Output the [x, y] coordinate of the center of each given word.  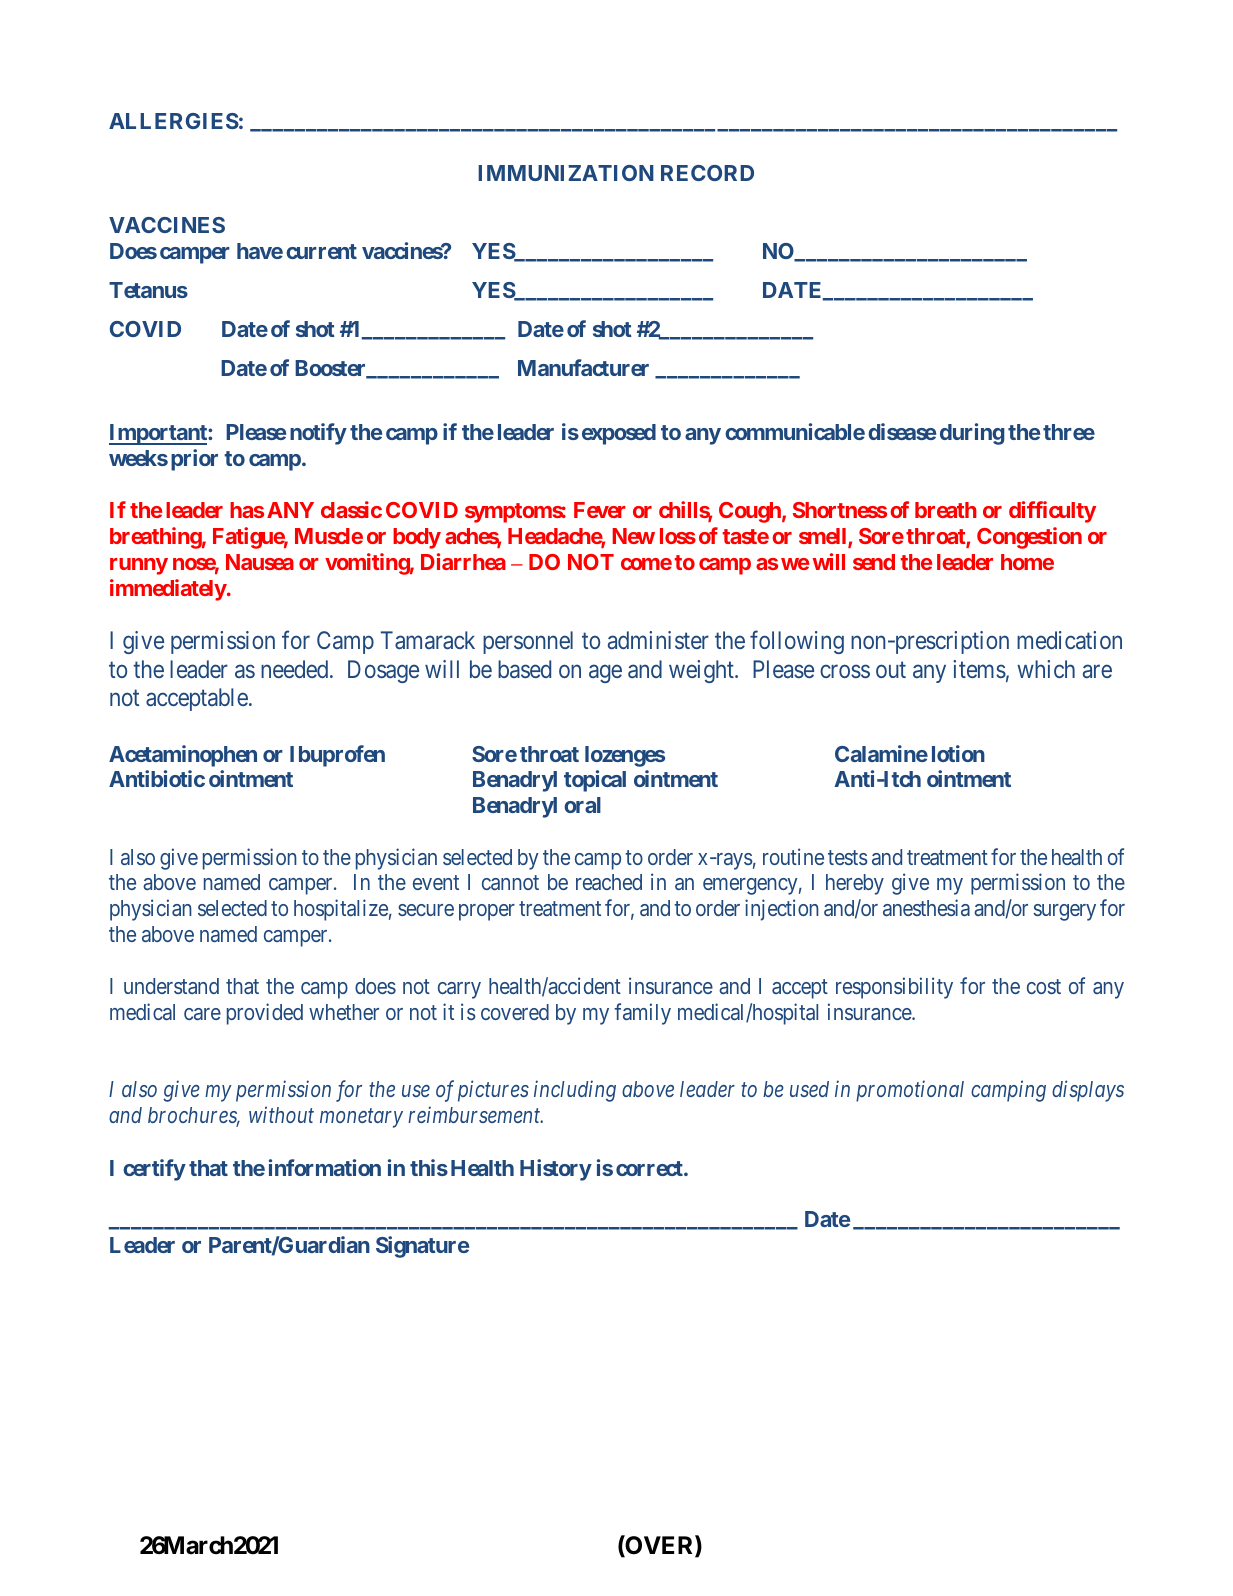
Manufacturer [583, 367]
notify [318, 434]
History [556, 1170]
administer [658, 640]
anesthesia [926, 907]
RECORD [707, 173]
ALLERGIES [174, 121]
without [281, 1114]
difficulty [1052, 512]
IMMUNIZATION [566, 173]
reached [609, 882]
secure [426, 910]
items [979, 669]
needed [296, 669]
